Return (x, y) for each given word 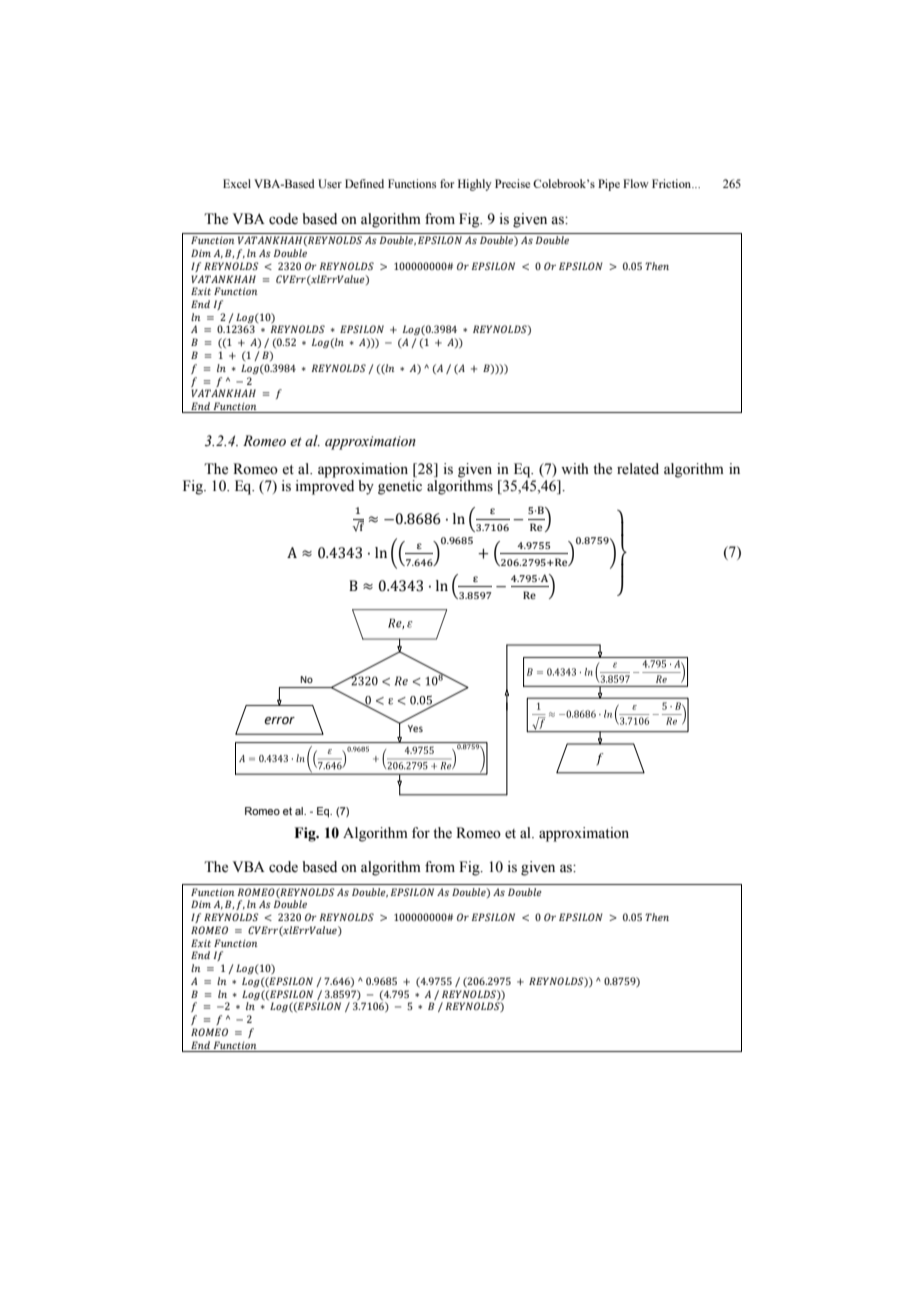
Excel (237, 183)
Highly (475, 185)
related (638, 469)
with (575, 468)
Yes (415, 728)
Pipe (609, 185)
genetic (400, 487)
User (330, 184)
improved (324, 487)
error (279, 721)
